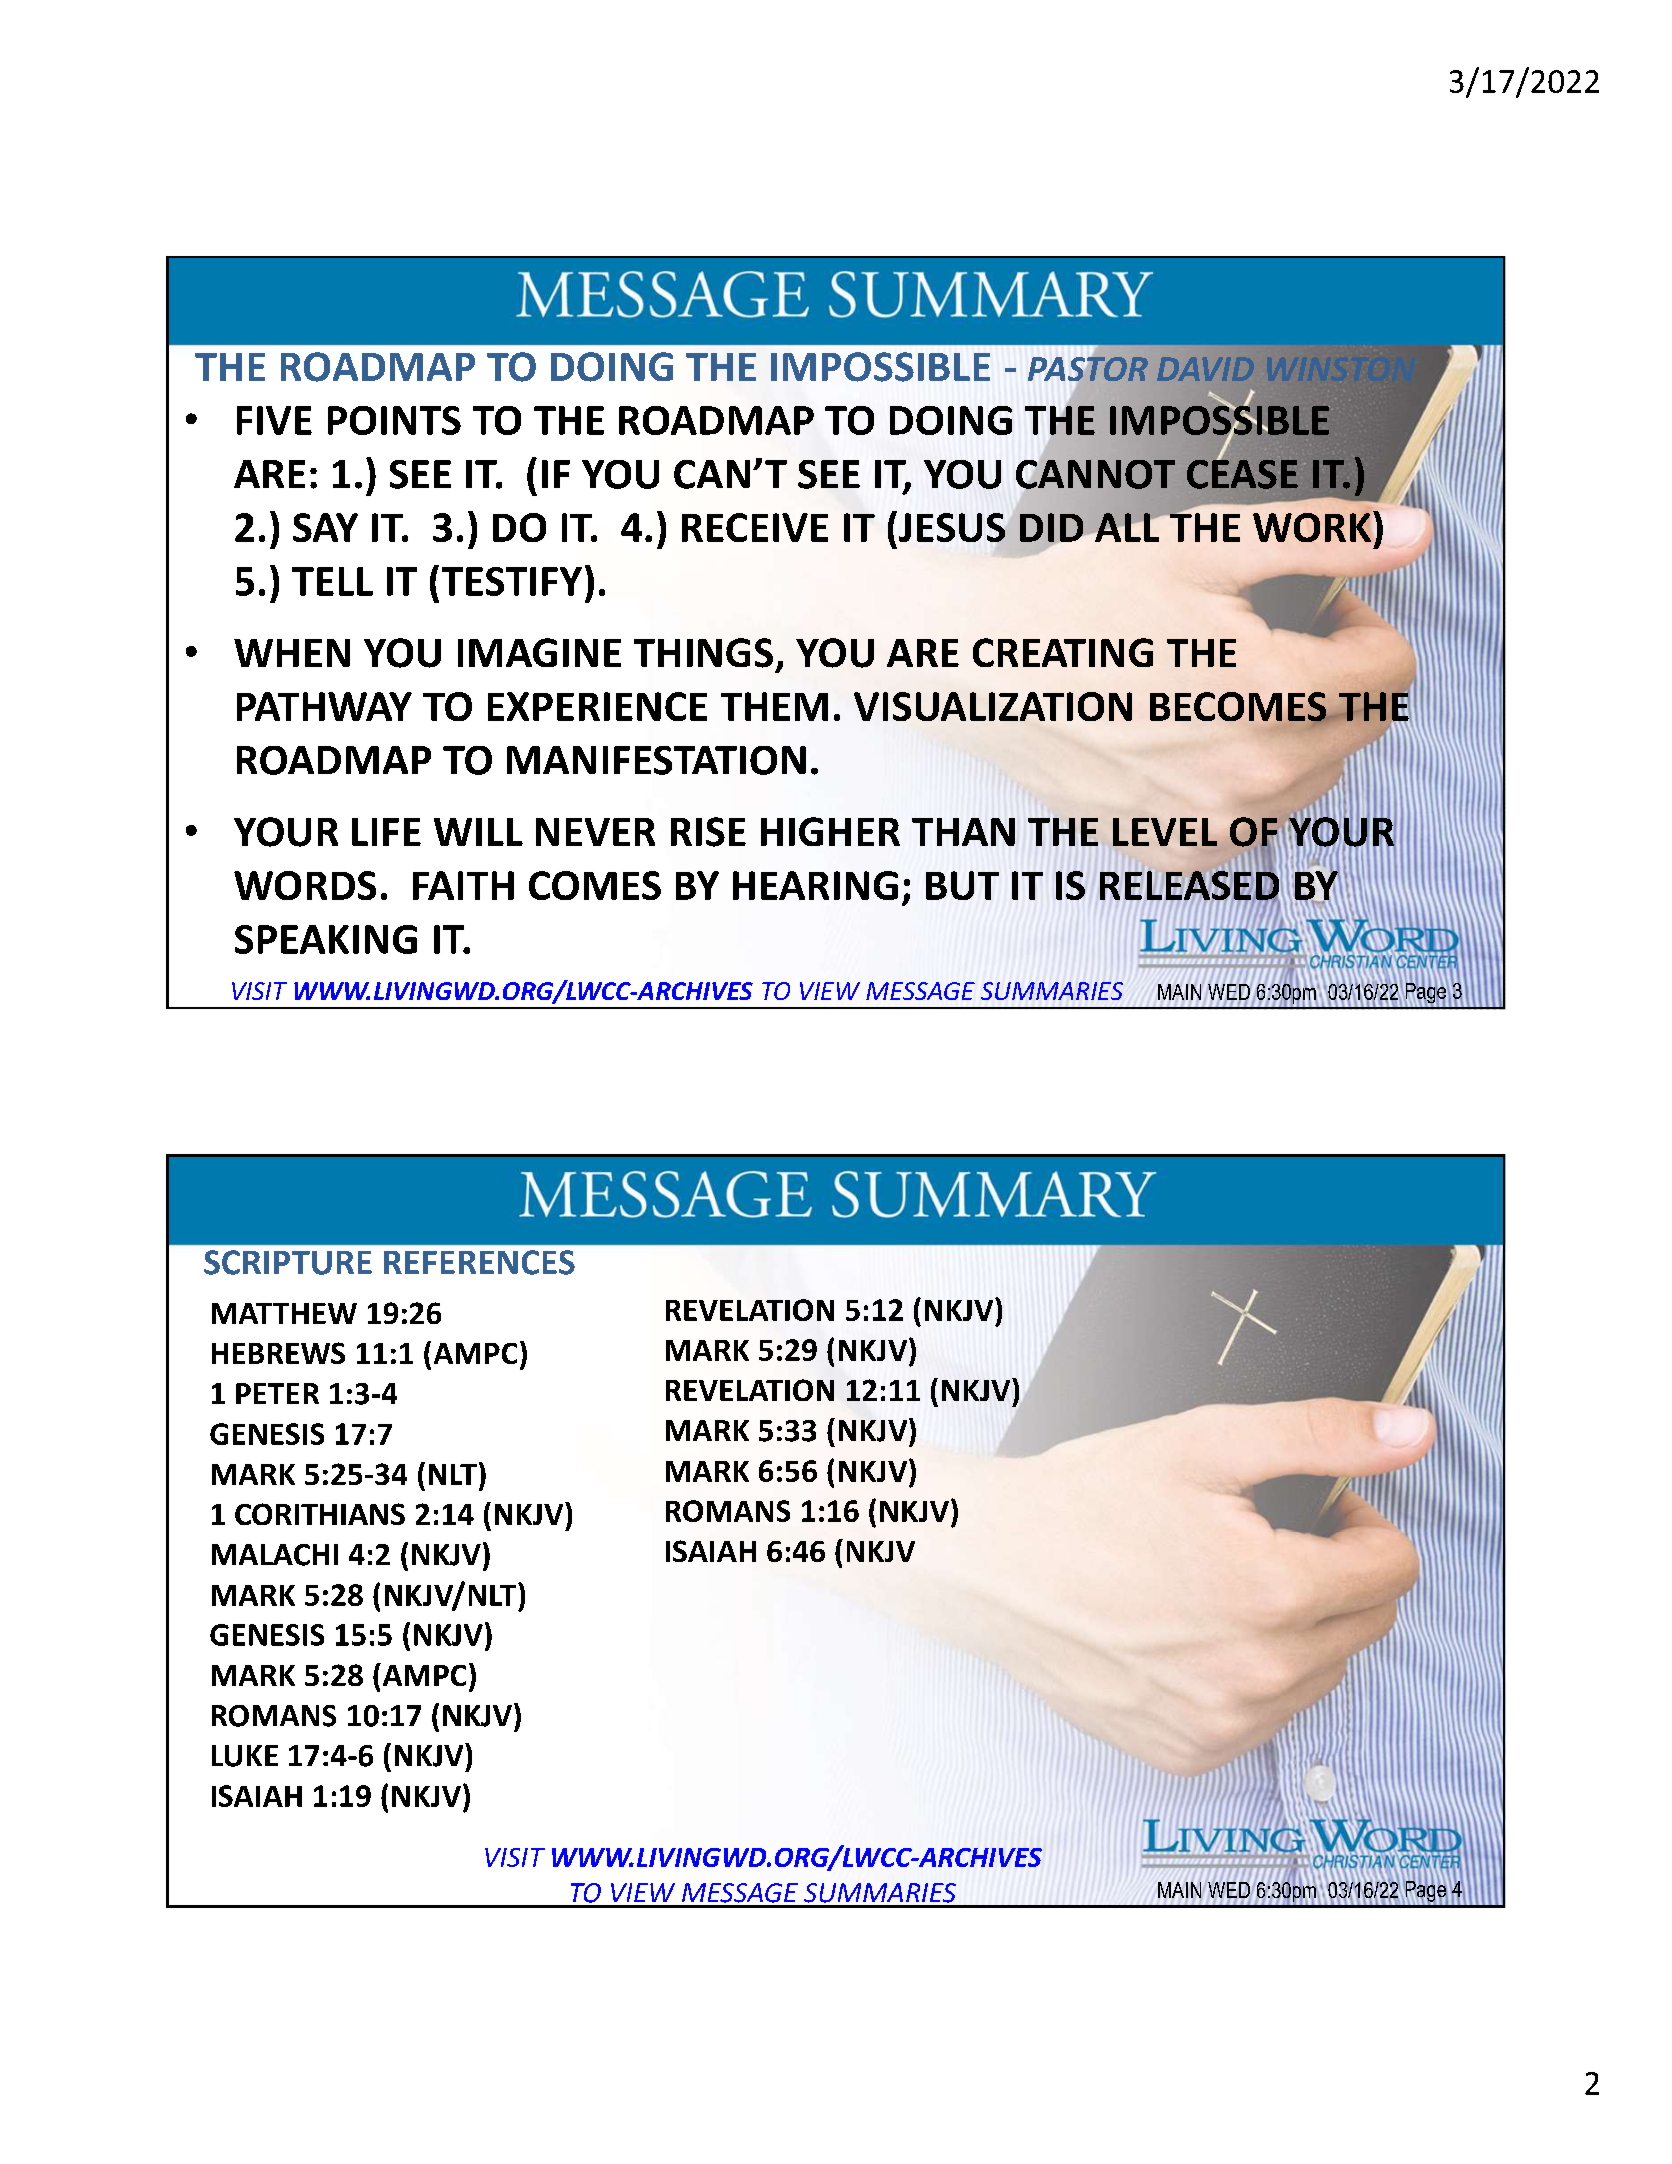  What do you see at coordinates (284, 1313) in the screenshot?
I see `MATTHEW` at bounding box center [284, 1313].
